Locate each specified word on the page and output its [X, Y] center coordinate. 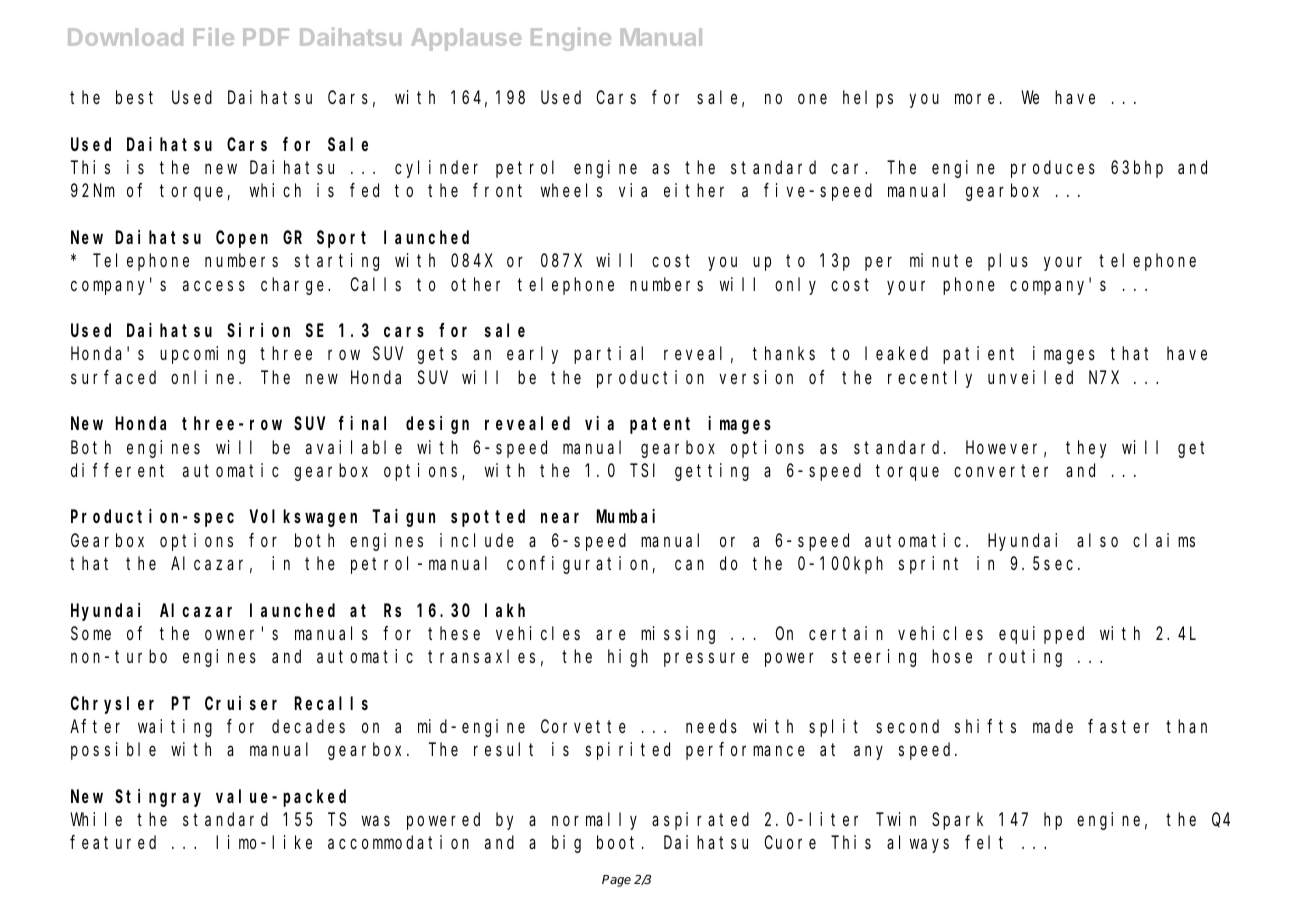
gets [437, 356]
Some [91, 633]
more [975, 99]
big [566, 844]
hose [952, 656]
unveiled [1030, 377]
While [96, 819]
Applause [466, 39]
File [214, 36]
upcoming [202, 355]
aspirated [700, 821]
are [611, 635]
